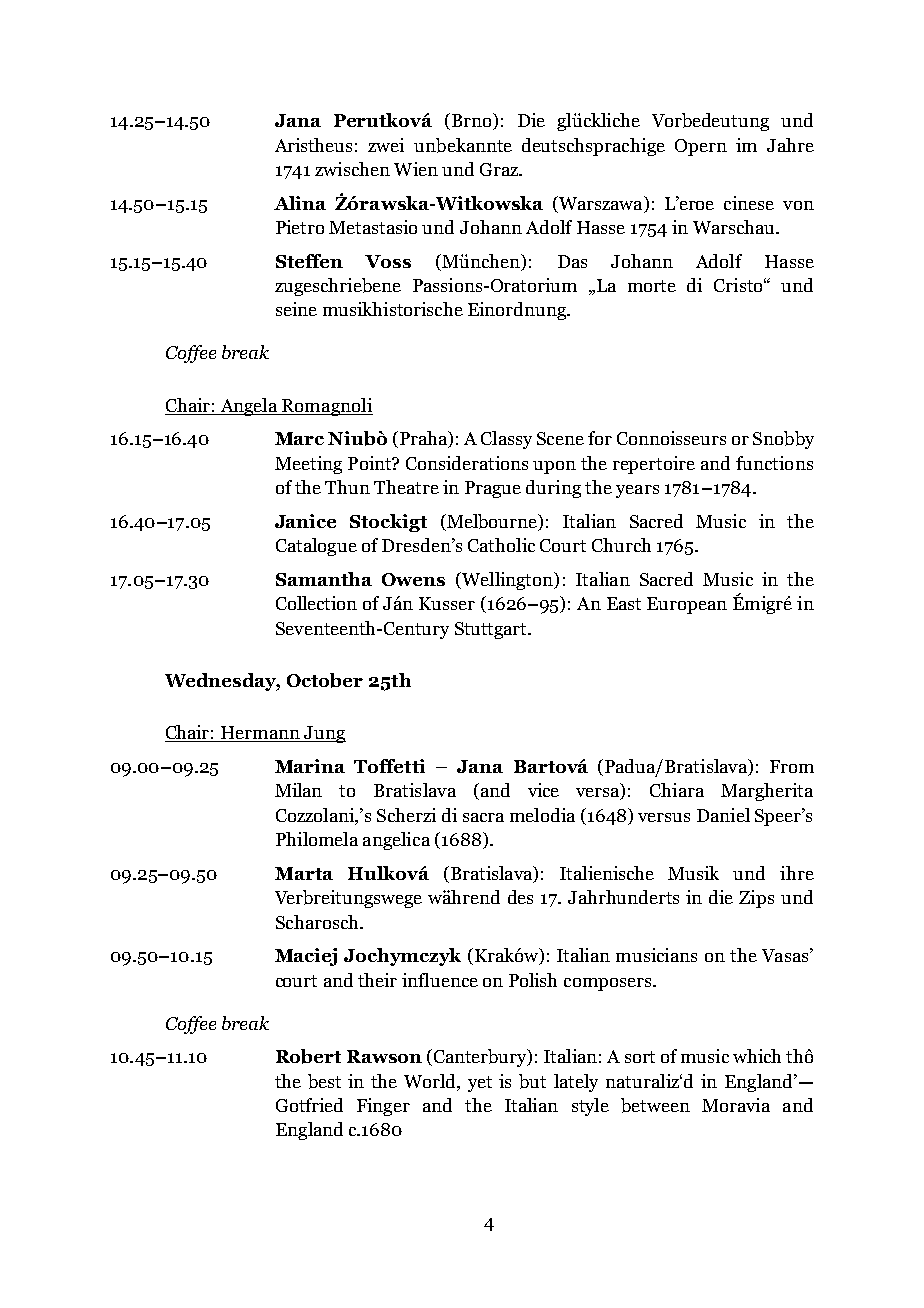 The width and height of the page is (924, 1308). What do you see at coordinates (532, 1081) in the page?
I see `but` at bounding box center [532, 1081].
